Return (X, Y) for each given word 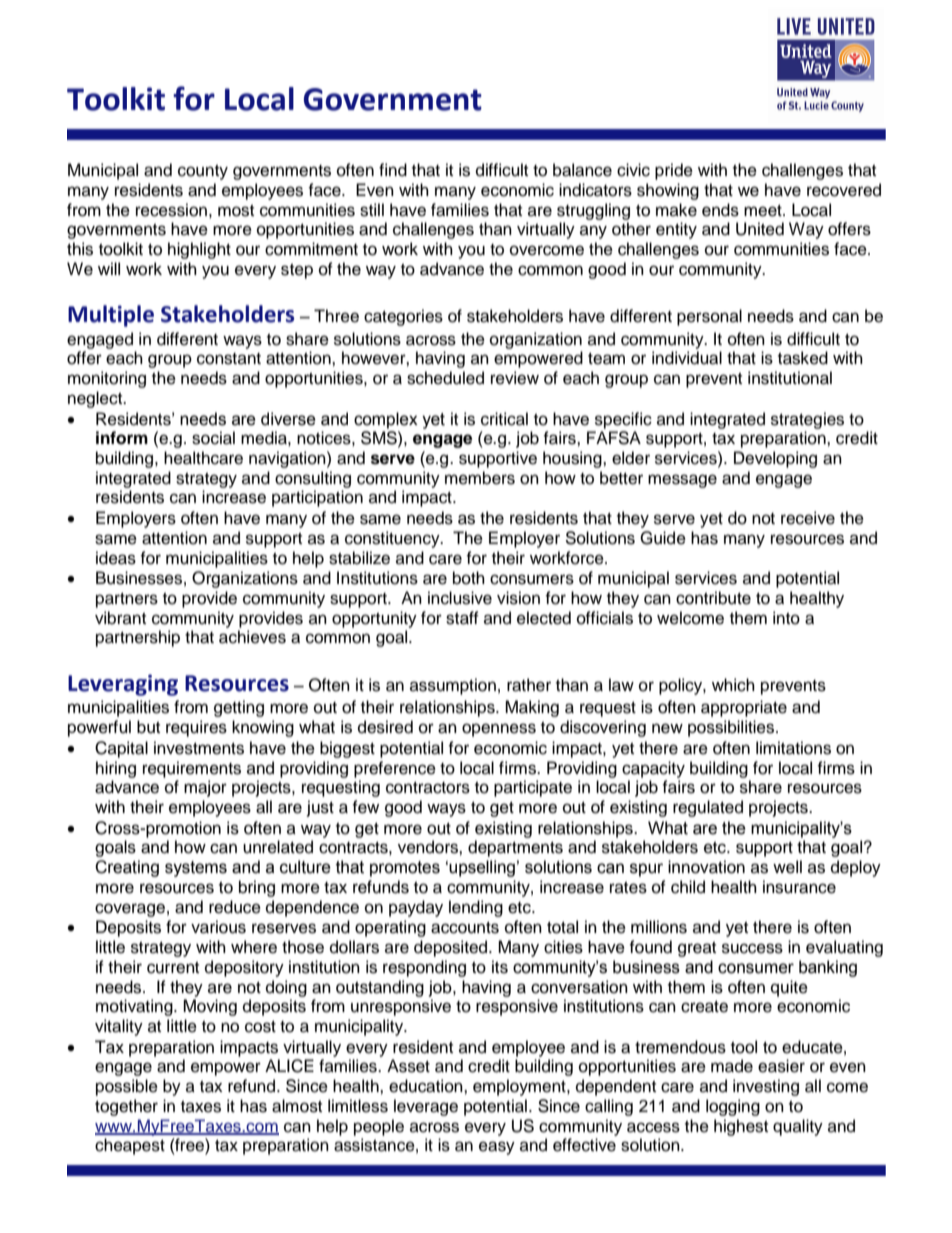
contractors (428, 788)
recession (171, 210)
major (205, 788)
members (480, 478)
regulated (708, 808)
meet (764, 211)
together (126, 1107)
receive (808, 518)
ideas (116, 558)
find (393, 170)
